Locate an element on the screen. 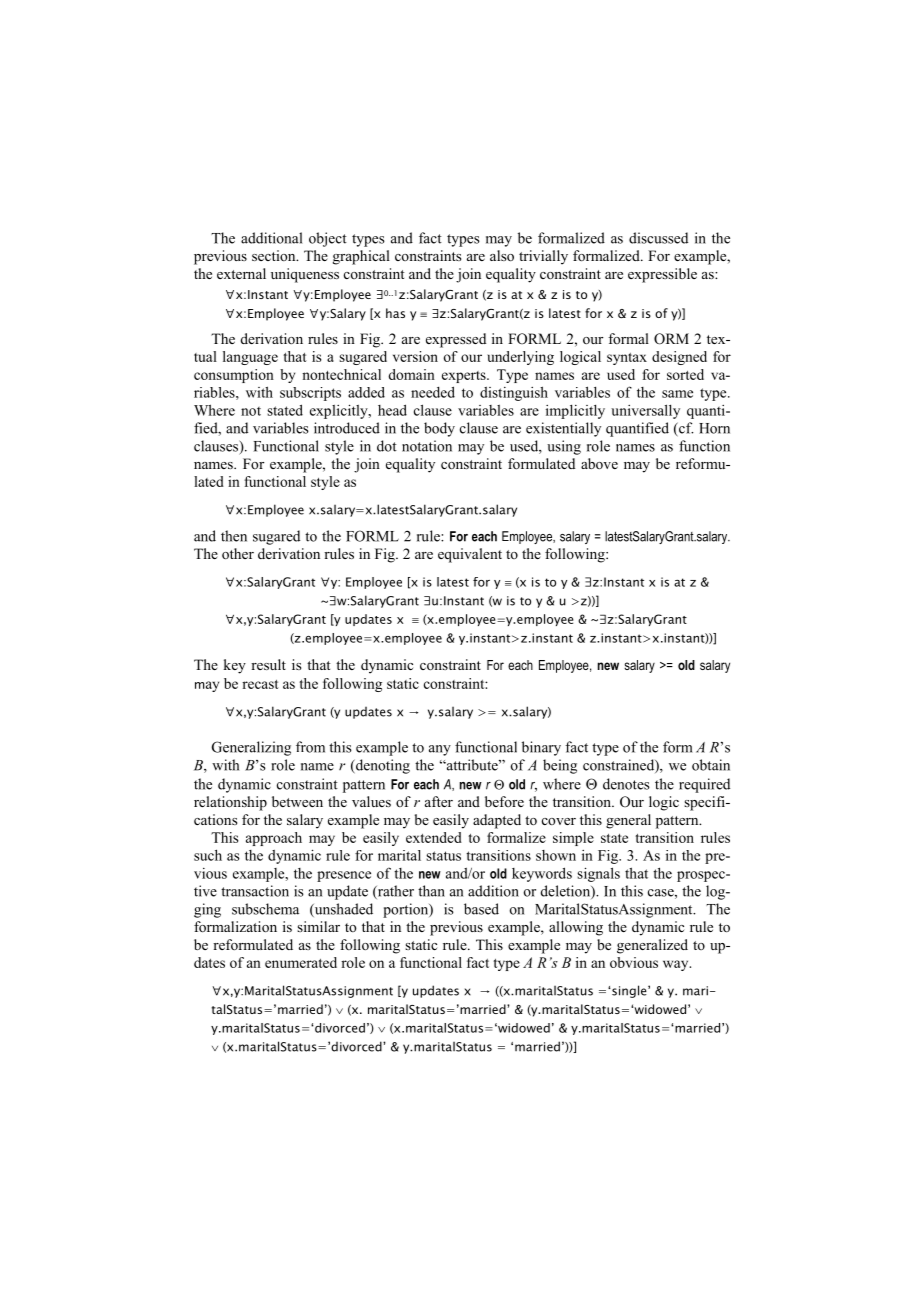  then is located at coordinates (234, 536).
